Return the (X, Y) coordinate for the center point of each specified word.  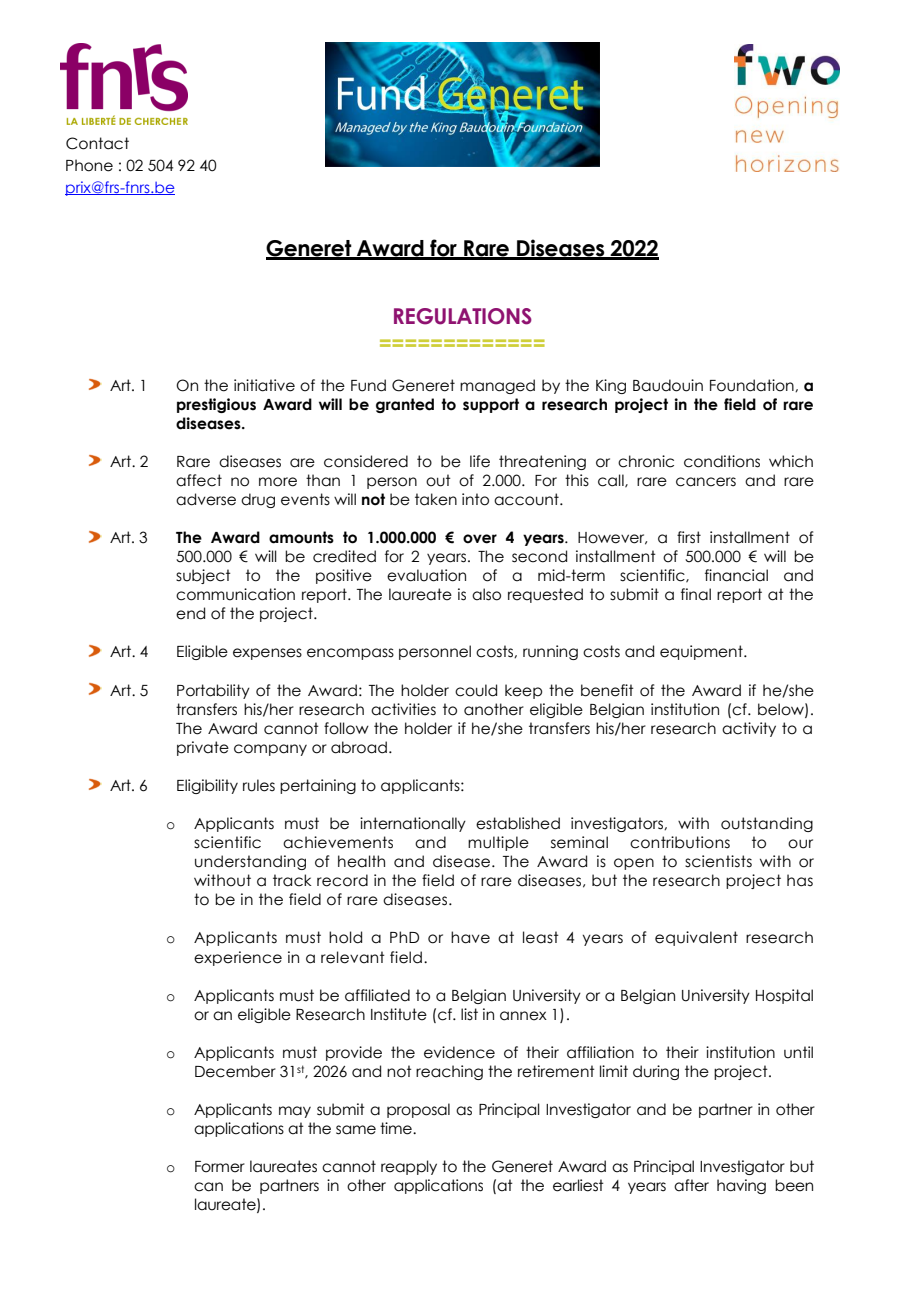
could (476, 690)
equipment (702, 652)
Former (220, 1167)
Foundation (753, 385)
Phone (89, 165)
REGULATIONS (463, 316)
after (691, 1185)
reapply (409, 1167)
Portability (213, 691)
